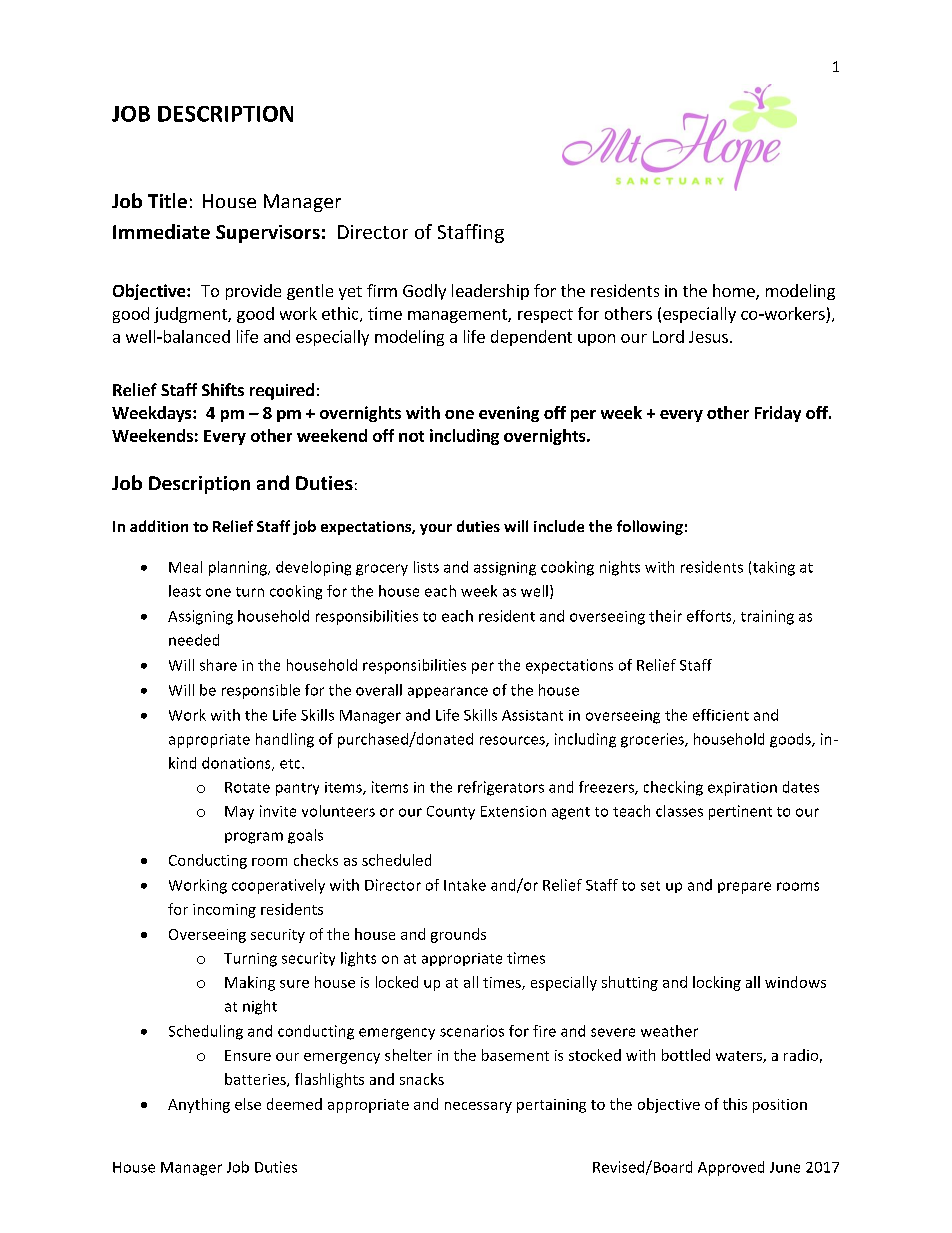 This image has width=952, height=1233. I want to click on County, so click(451, 813).
